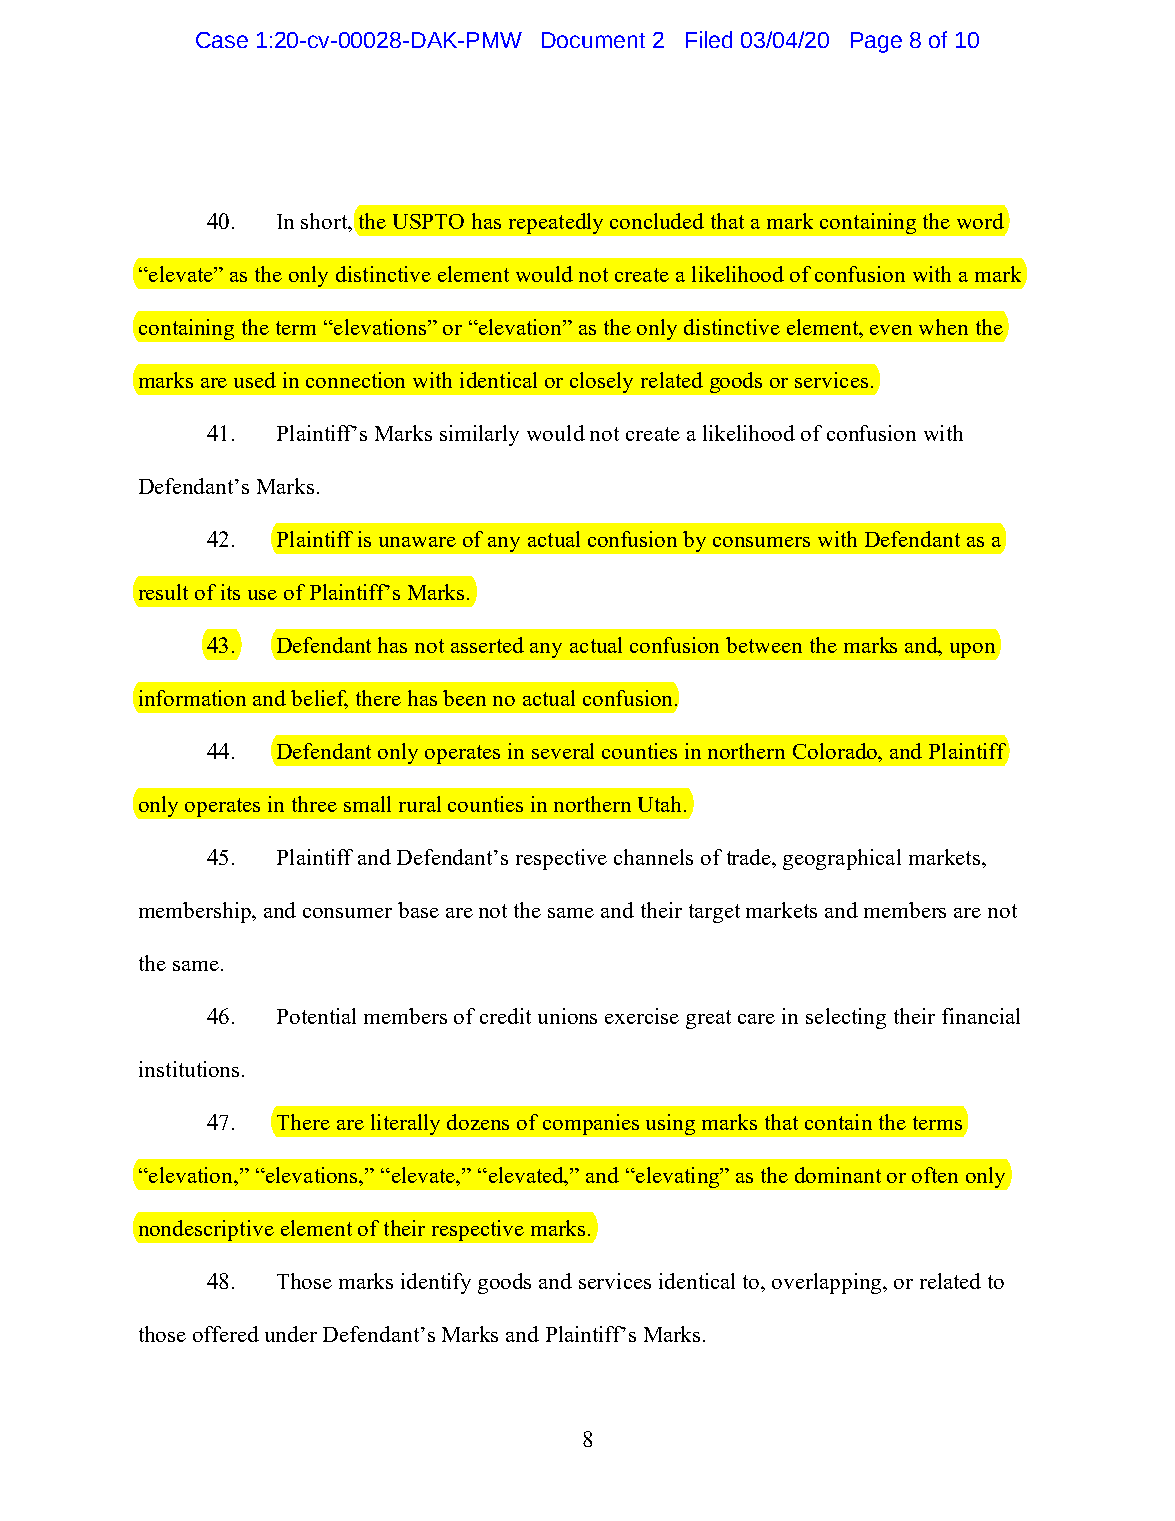  What do you see at coordinates (593, 40) in the image?
I see `Document` at bounding box center [593, 40].
